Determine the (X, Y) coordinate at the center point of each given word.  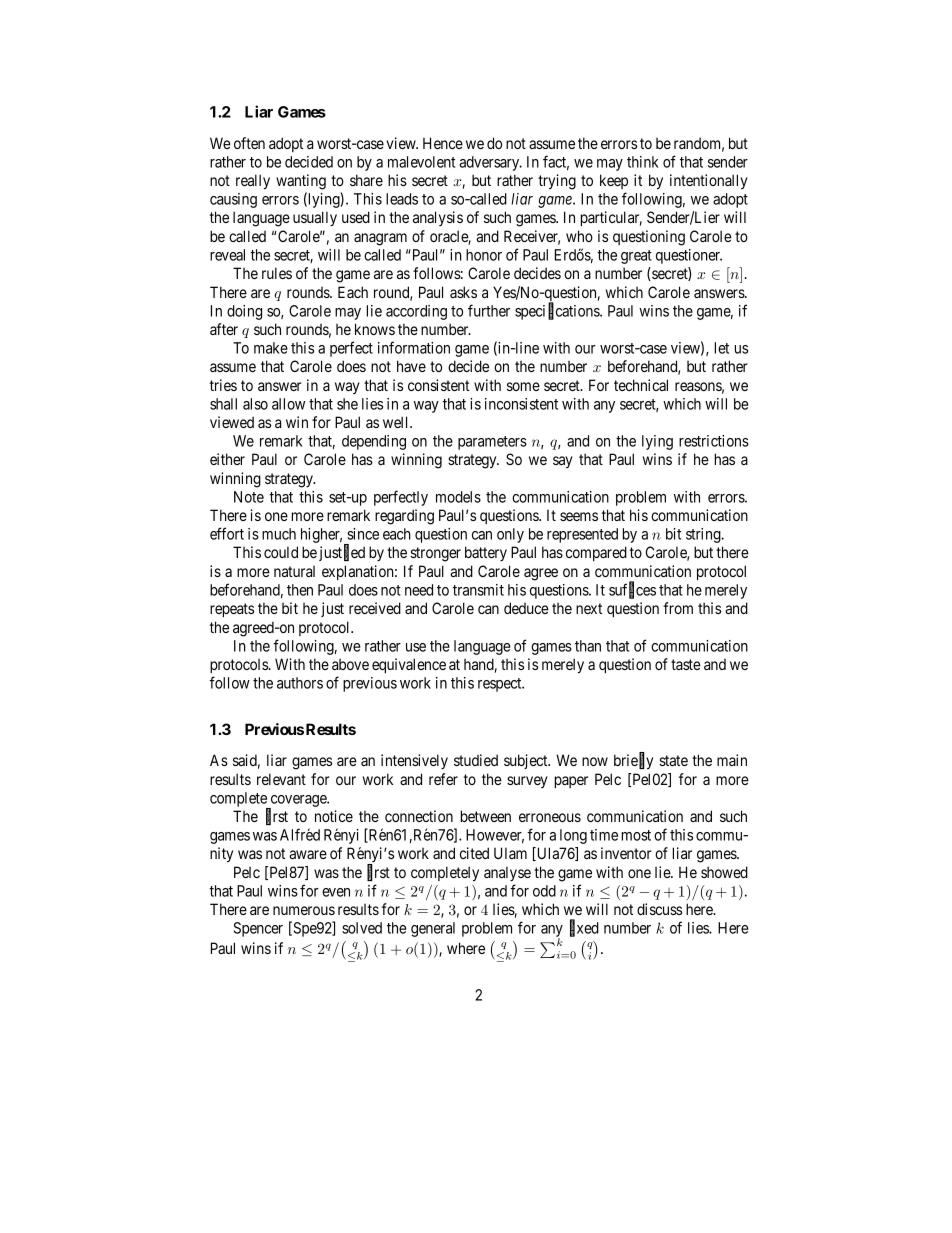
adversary (490, 163)
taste (686, 664)
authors (300, 683)
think (643, 162)
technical (641, 385)
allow (288, 404)
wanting (301, 182)
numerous (304, 910)
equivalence (409, 665)
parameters (492, 443)
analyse (507, 873)
